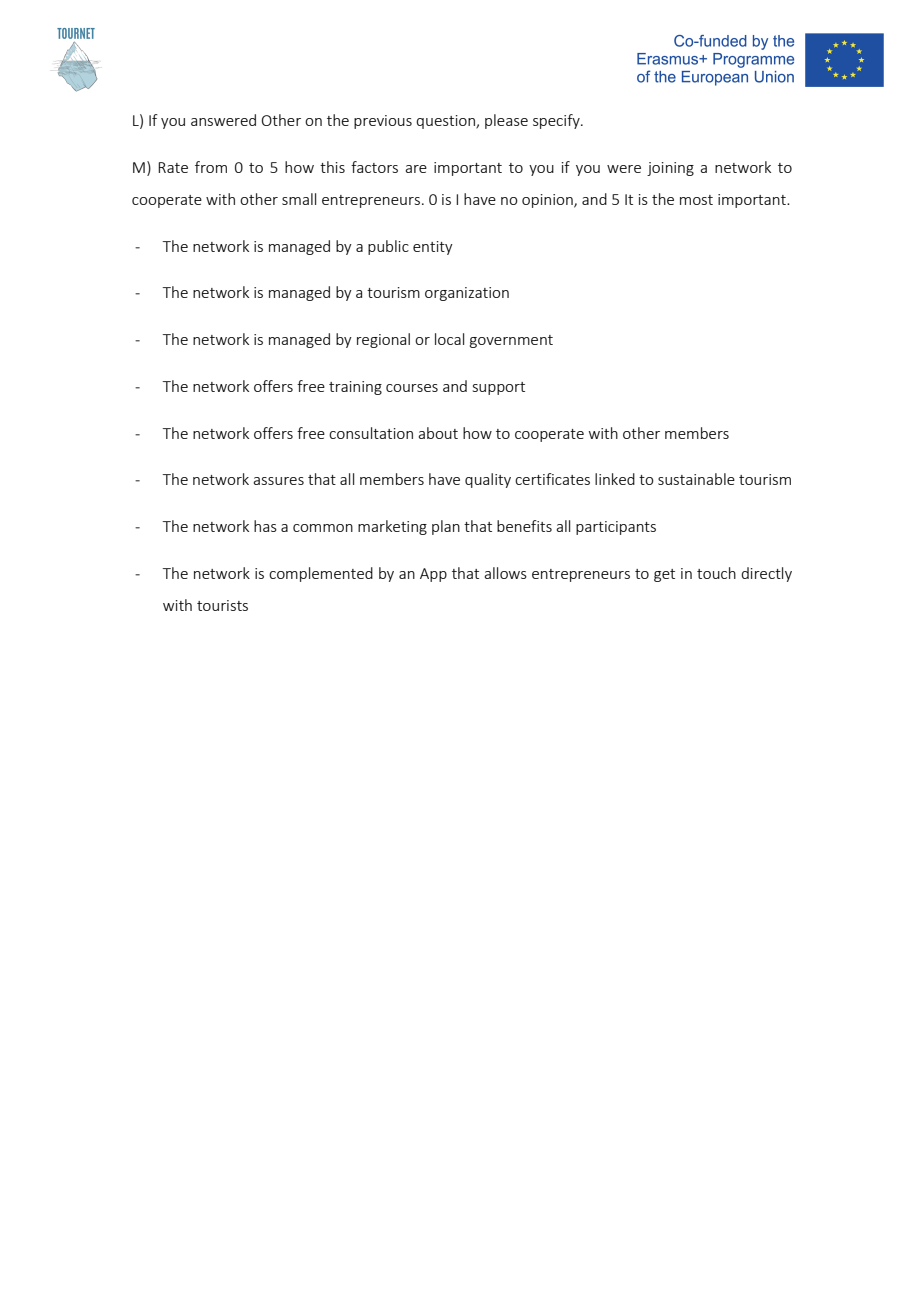 The width and height of the screenshot is (924, 1308). I want to click on training, so click(355, 388).
